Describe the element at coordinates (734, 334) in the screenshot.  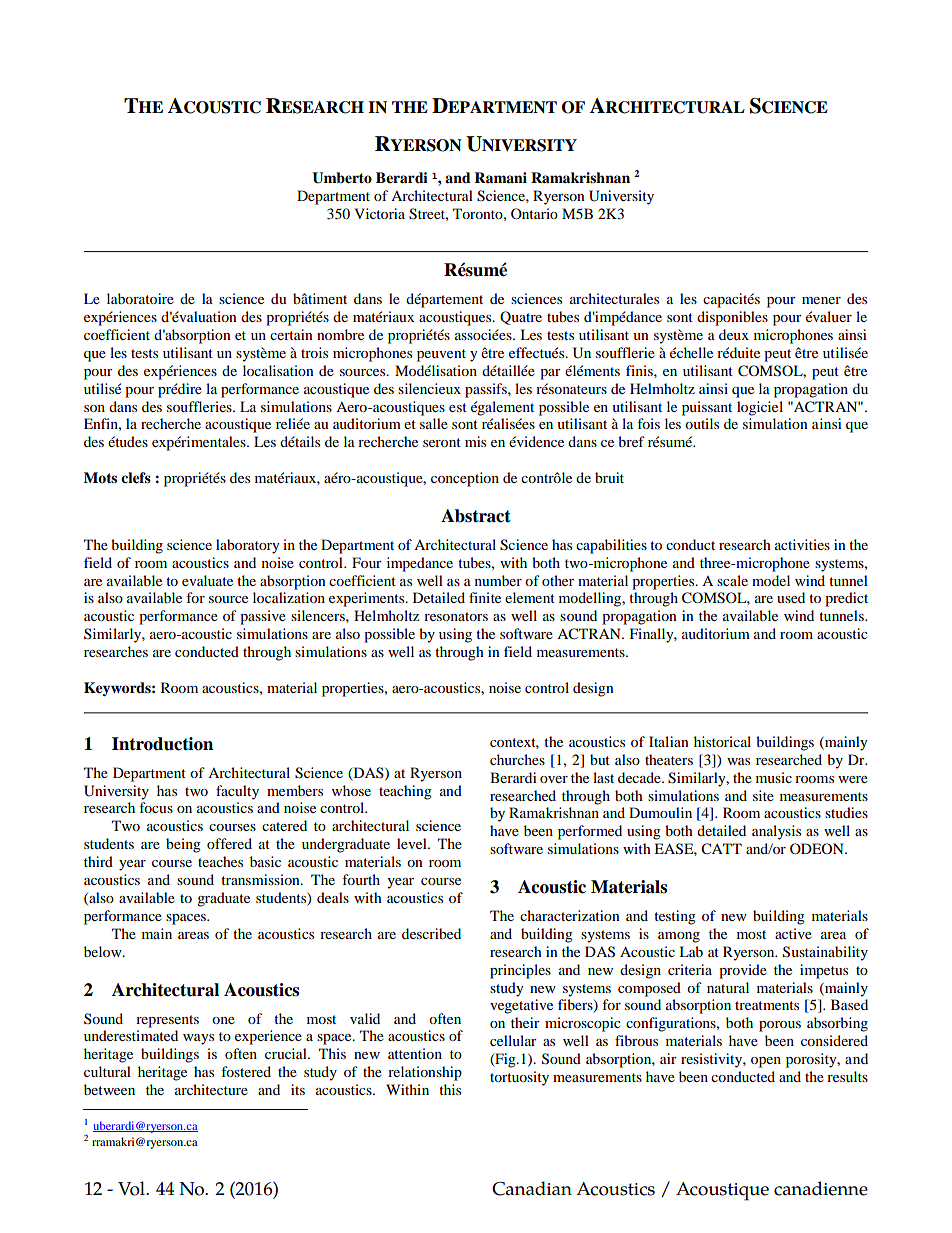
I see `deux` at that location.
